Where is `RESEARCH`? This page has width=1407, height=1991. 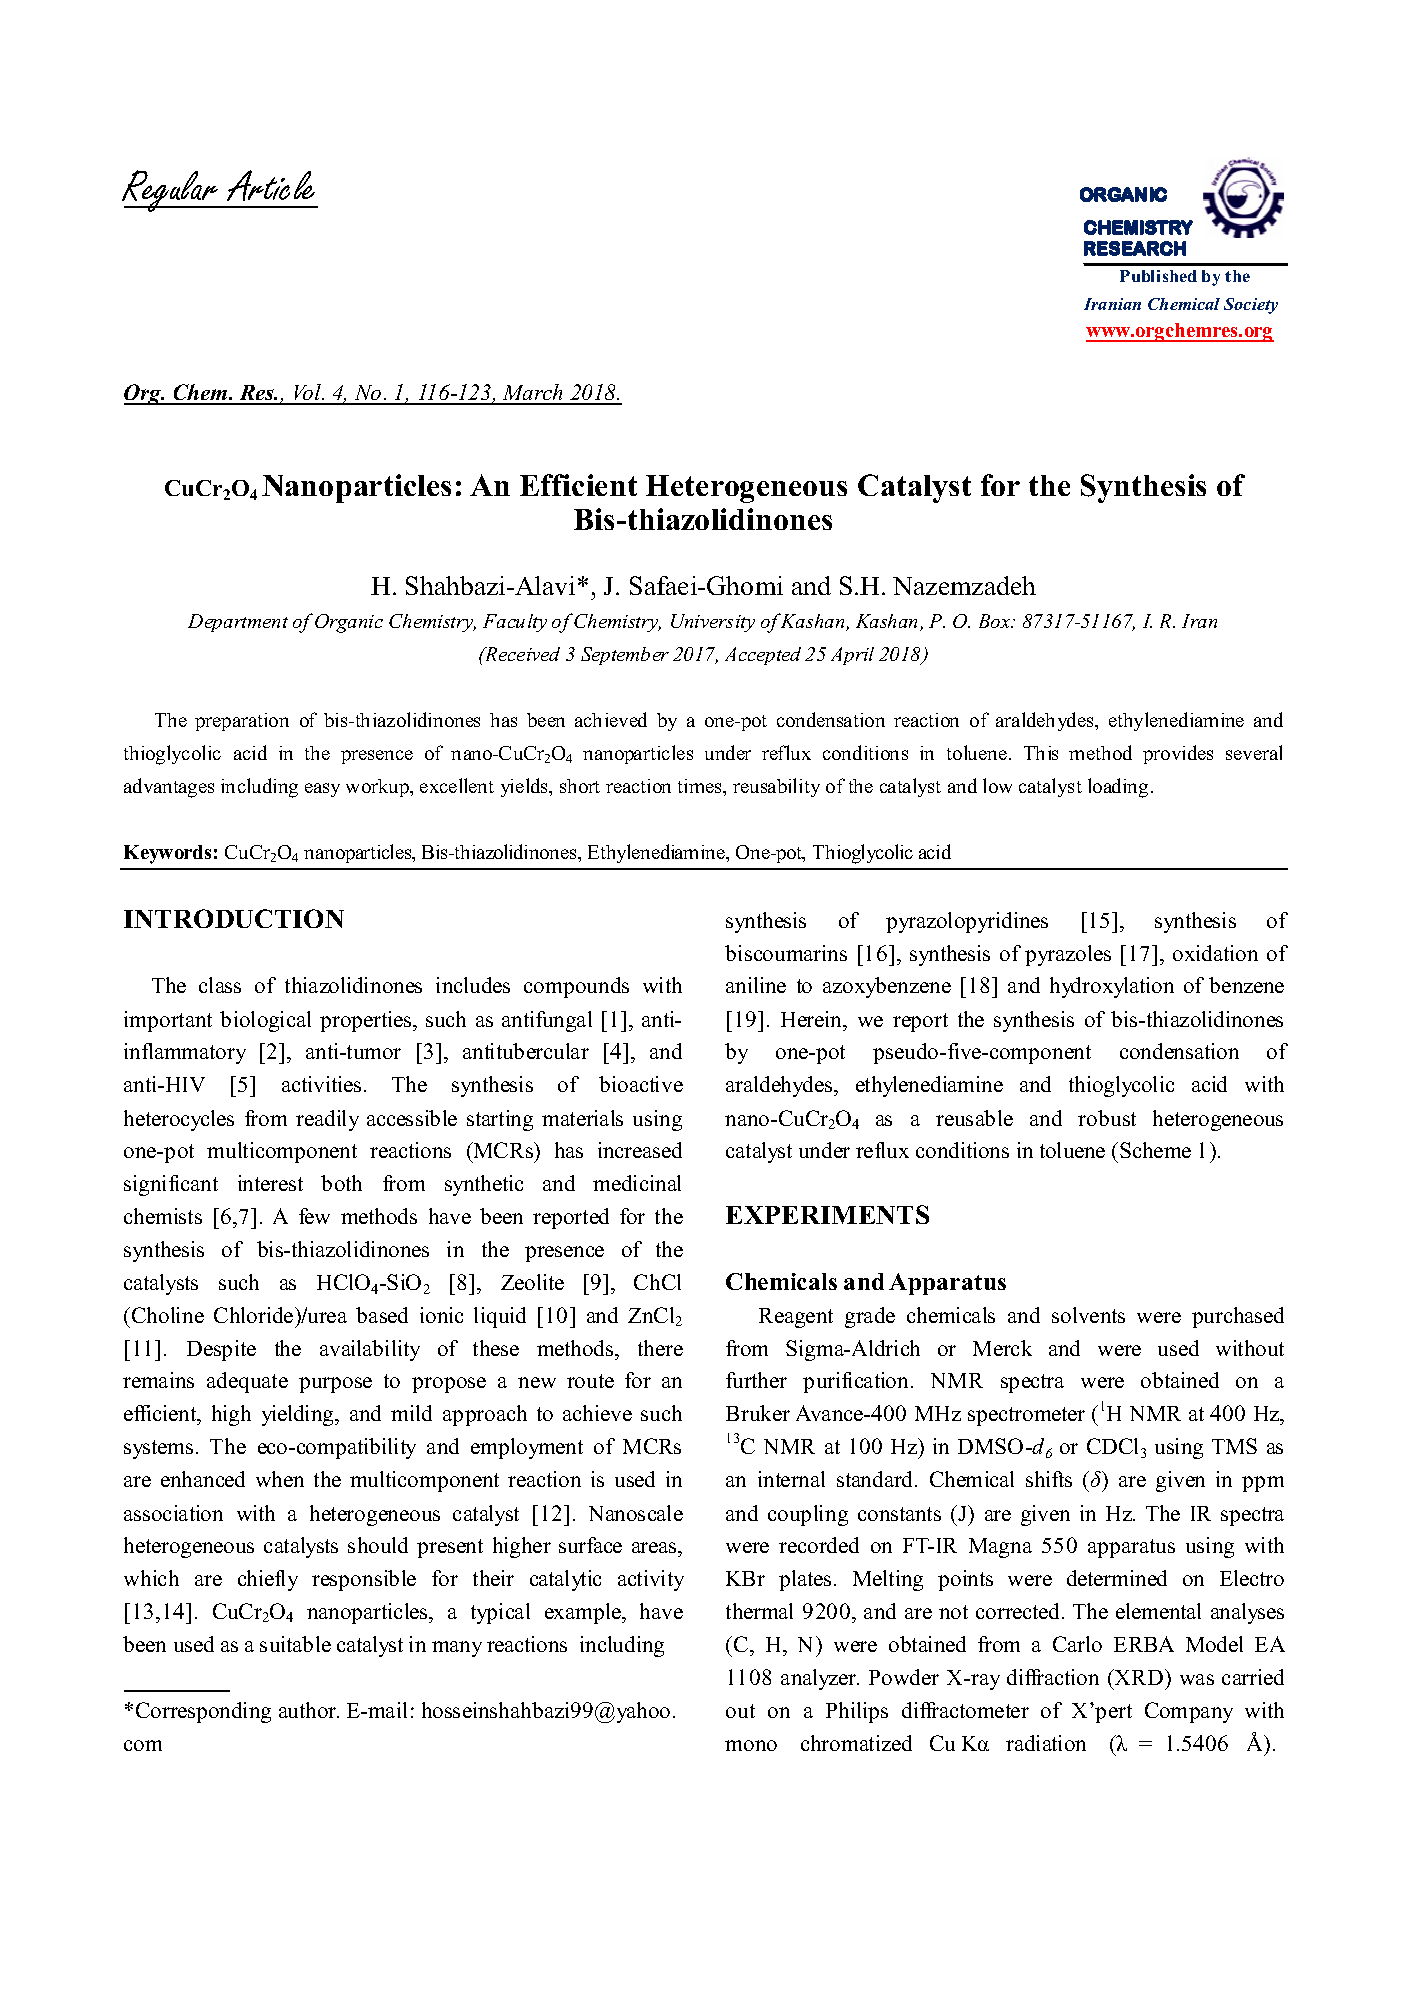 RESEARCH is located at coordinates (1135, 248).
